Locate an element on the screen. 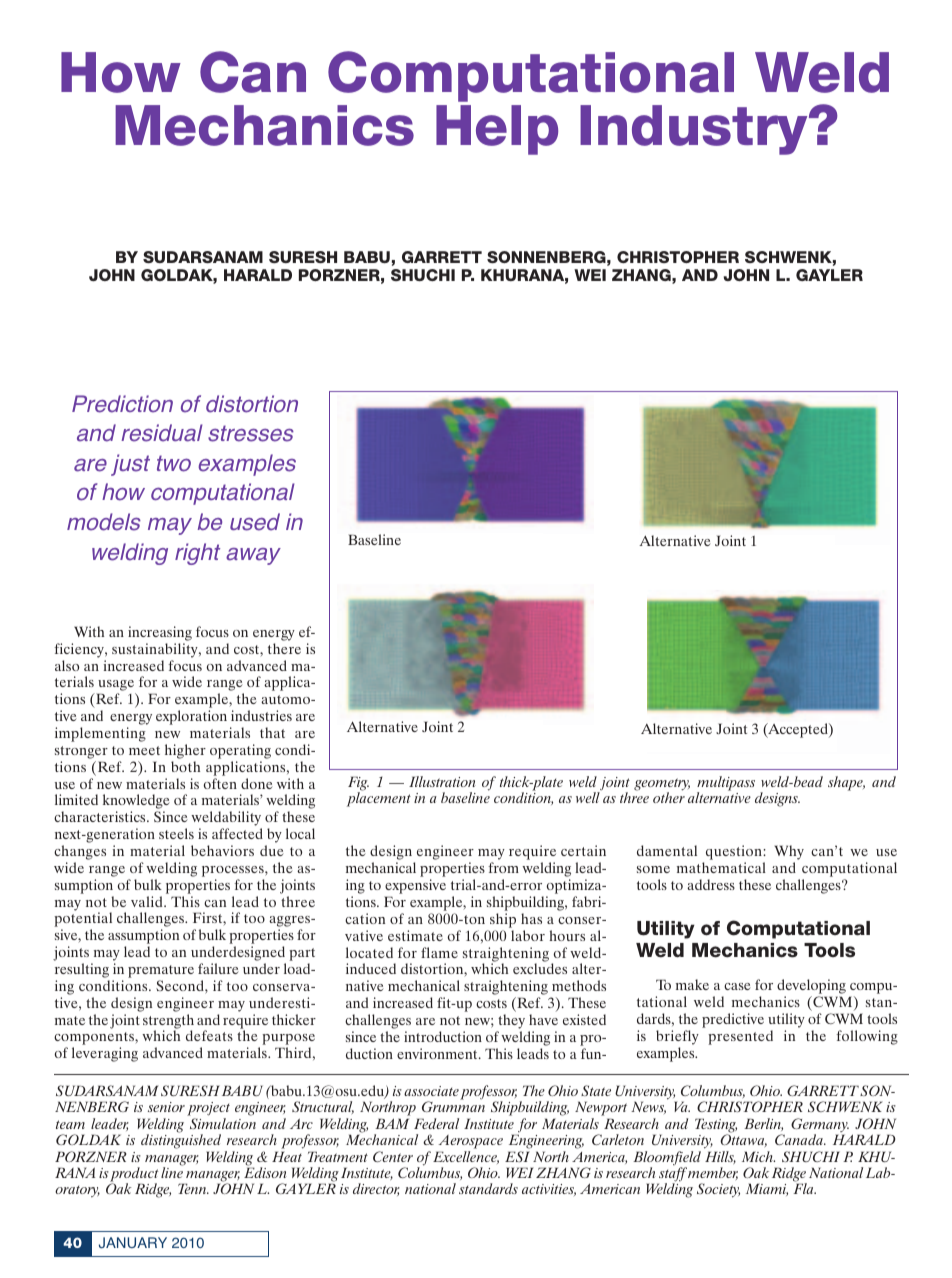 Image resolution: width=952 pixels, height=1278 pixels. Help is located at coordinates (497, 130).
